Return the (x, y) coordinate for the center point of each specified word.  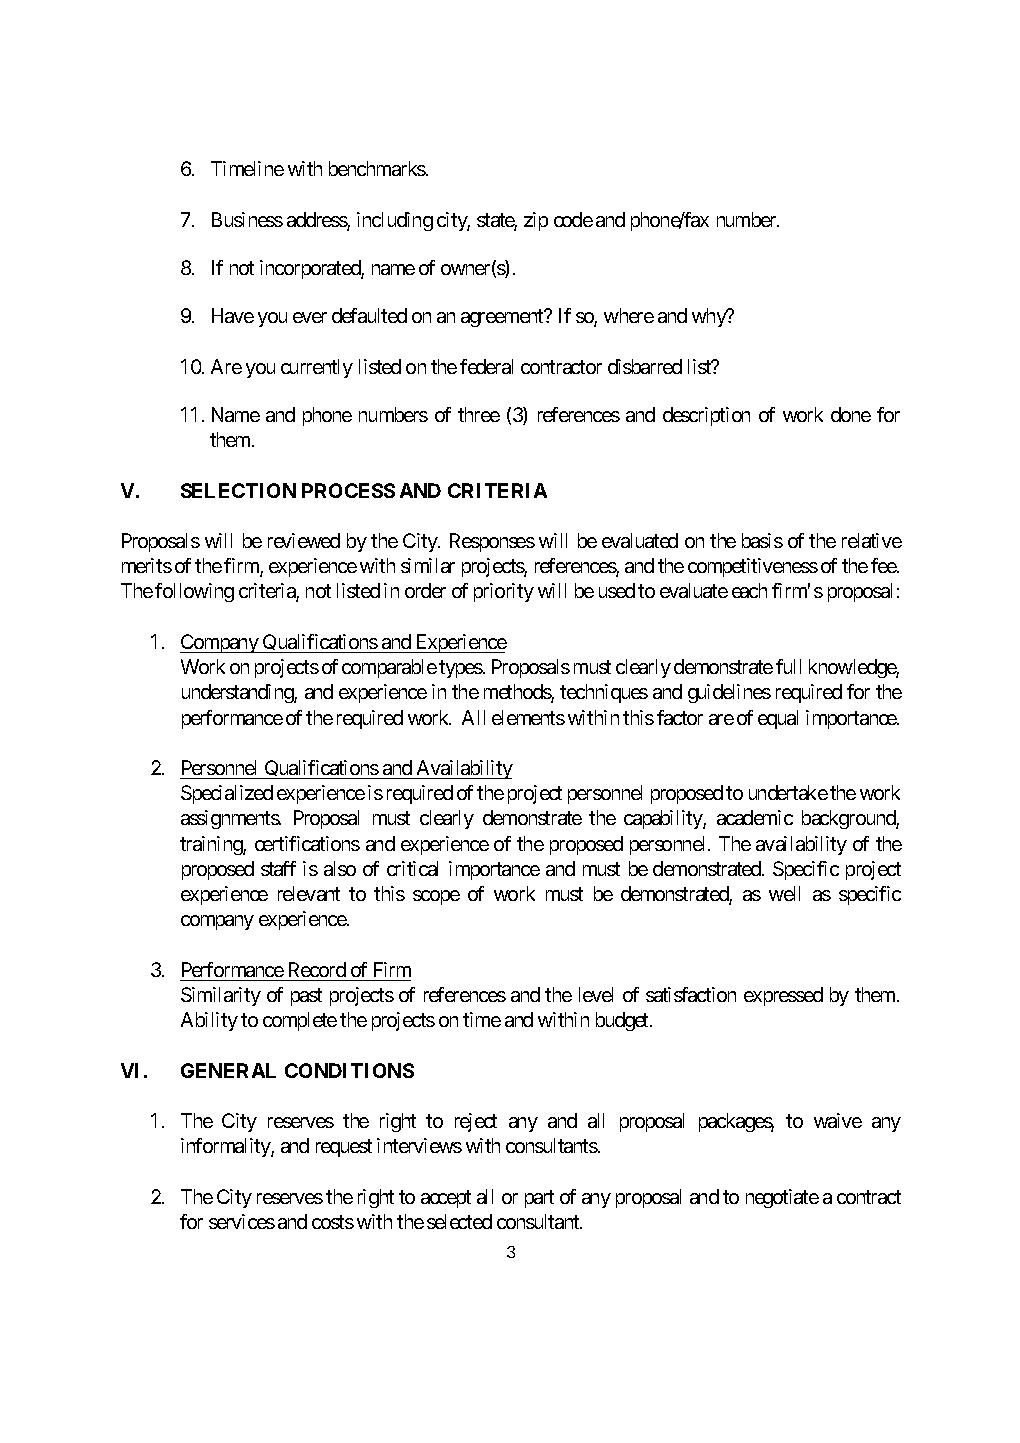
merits (147, 565)
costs (333, 1222)
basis (762, 540)
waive (838, 1120)
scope (436, 897)
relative (872, 540)
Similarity (221, 996)
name (393, 269)
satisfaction (691, 994)
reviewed (304, 540)
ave (239, 317)
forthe (874, 691)
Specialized (227, 794)
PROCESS (348, 490)
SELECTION (238, 490)
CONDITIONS (349, 1070)
